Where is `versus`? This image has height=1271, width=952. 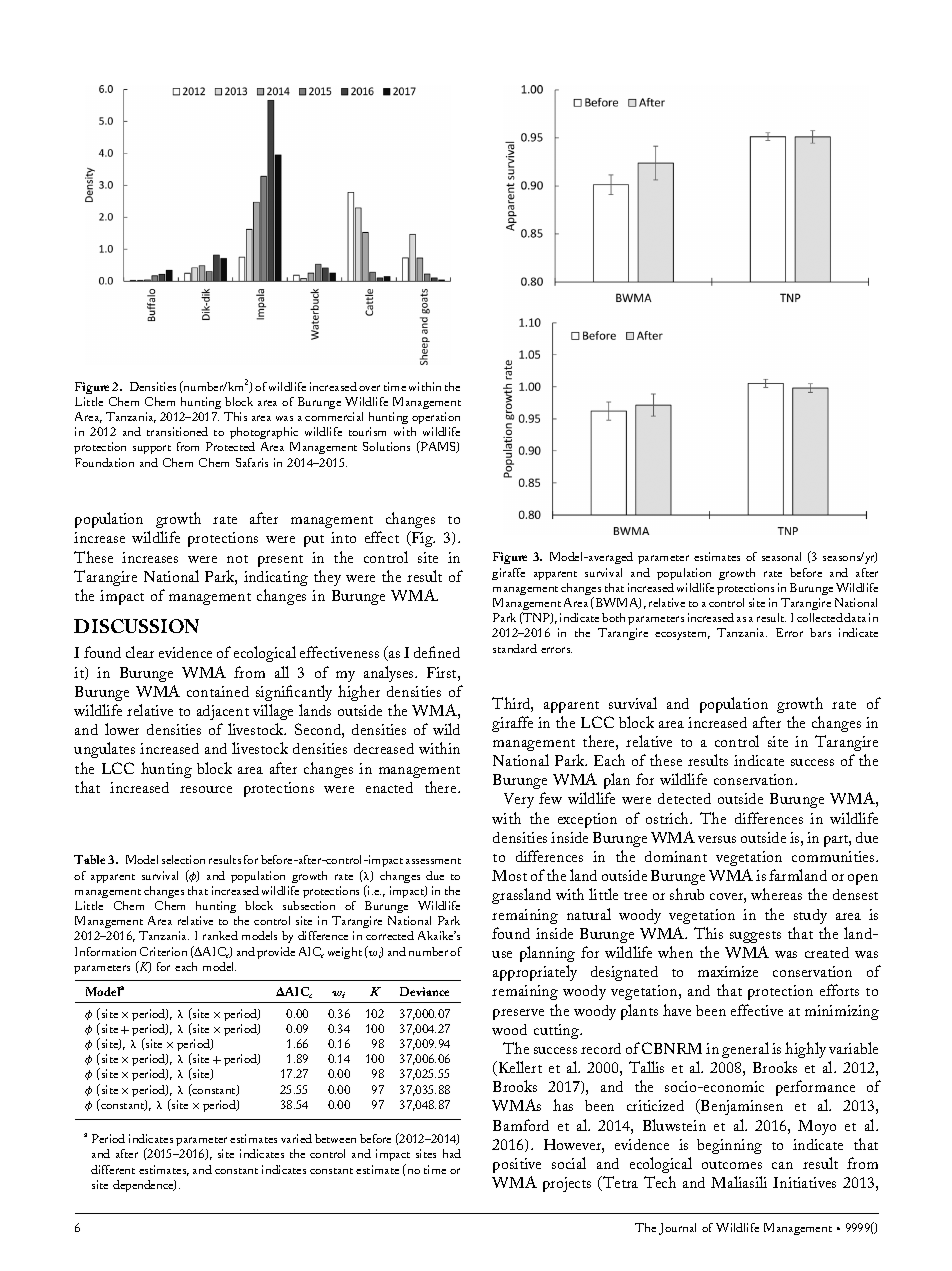 versus is located at coordinates (717, 839).
